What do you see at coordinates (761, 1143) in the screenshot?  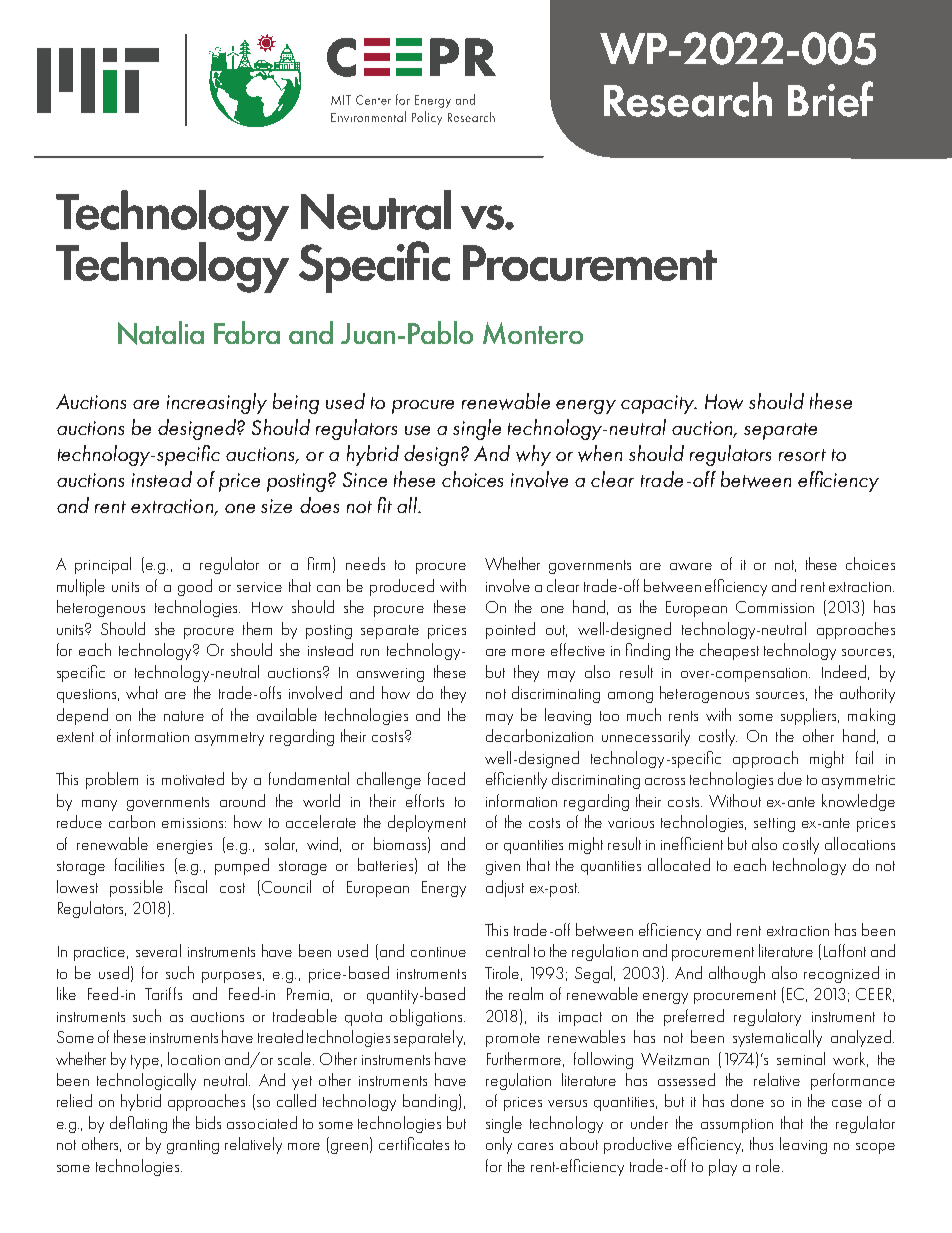 I see `thus` at bounding box center [761, 1143].
